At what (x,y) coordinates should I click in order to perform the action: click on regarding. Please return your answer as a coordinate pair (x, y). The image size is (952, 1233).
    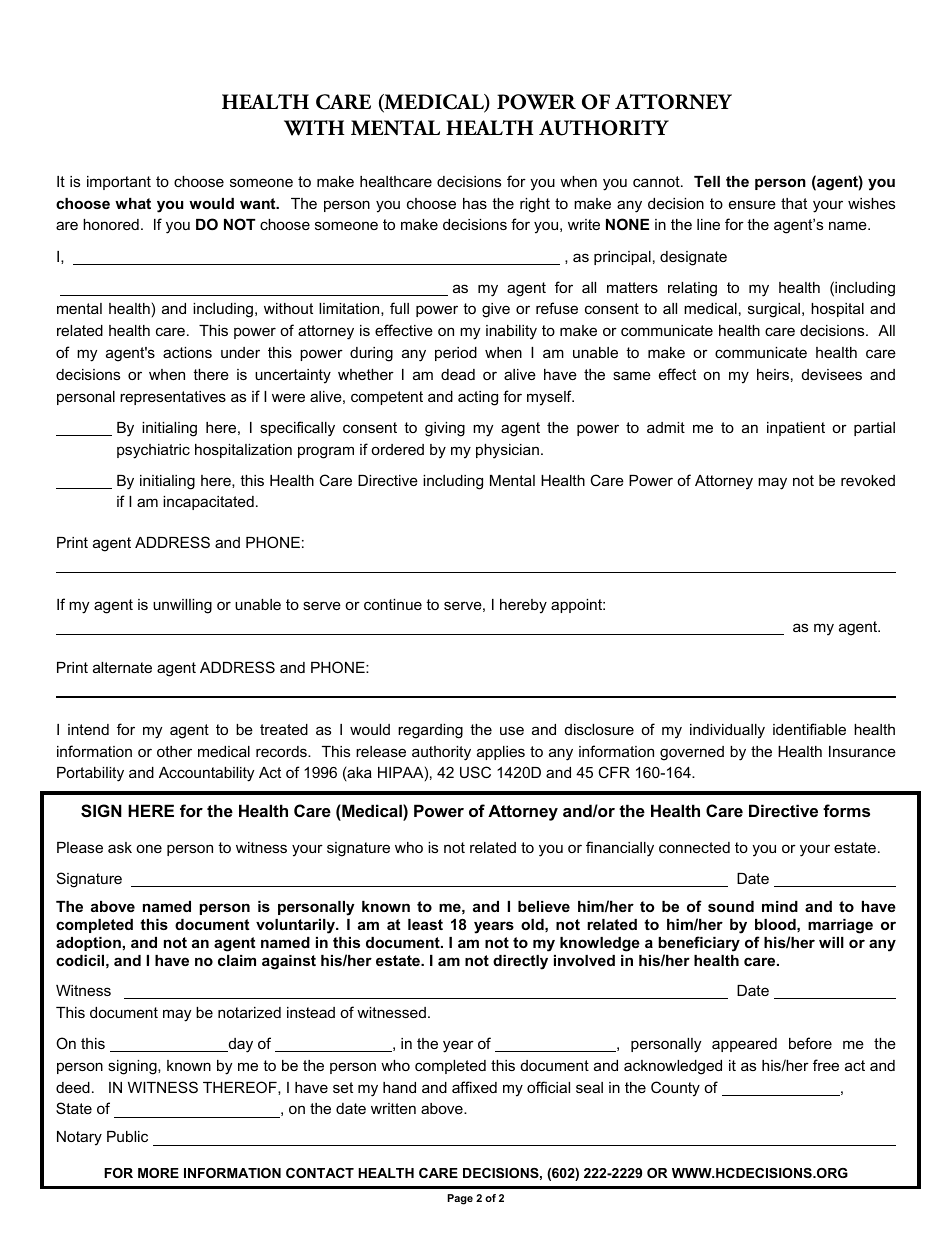
    Looking at the image, I should click on (430, 731).
